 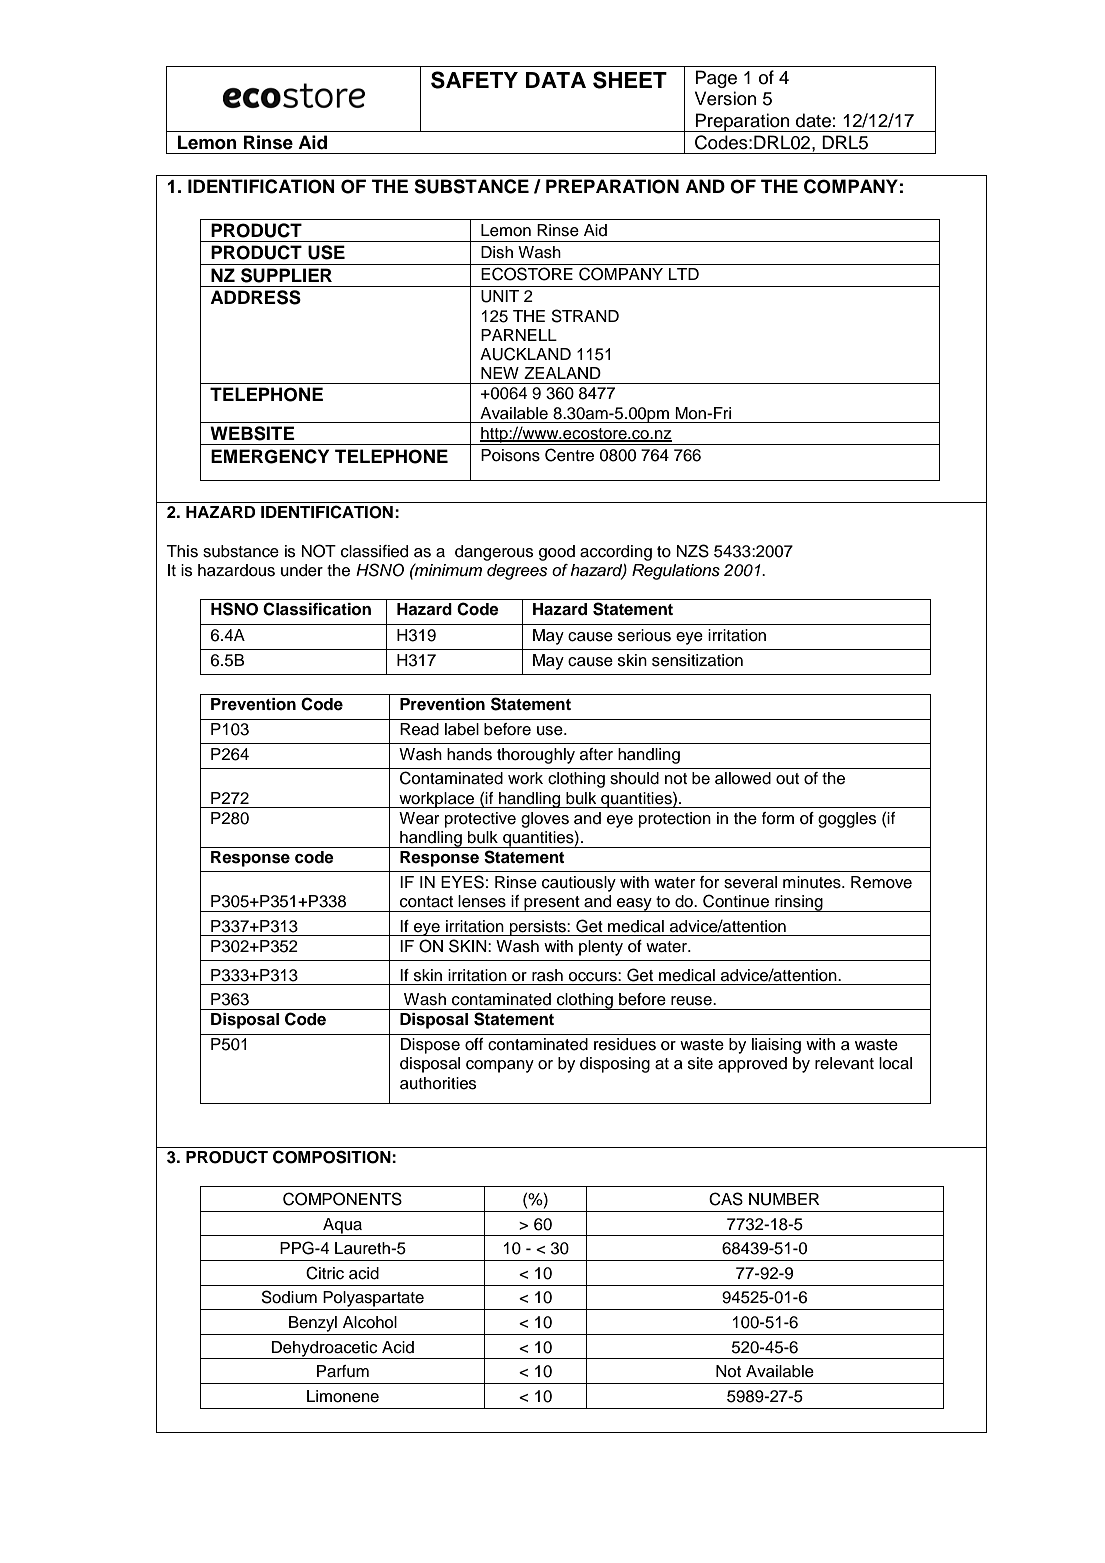 What do you see at coordinates (813, 120) in the image?
I see `date` at bounding box center [813, 120].
